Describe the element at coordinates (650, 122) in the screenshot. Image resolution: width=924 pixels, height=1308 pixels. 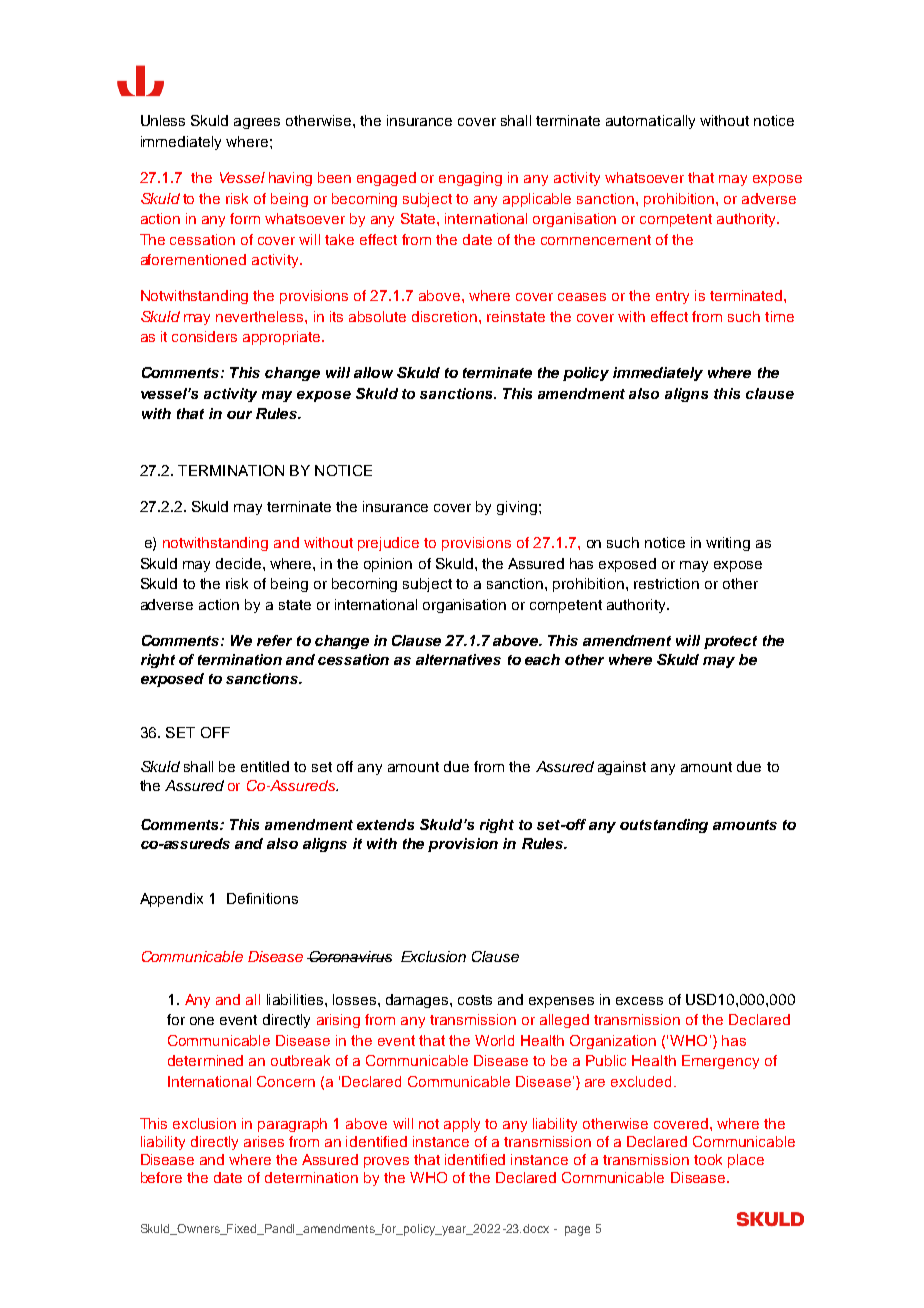
I see `automatically` at that location.
